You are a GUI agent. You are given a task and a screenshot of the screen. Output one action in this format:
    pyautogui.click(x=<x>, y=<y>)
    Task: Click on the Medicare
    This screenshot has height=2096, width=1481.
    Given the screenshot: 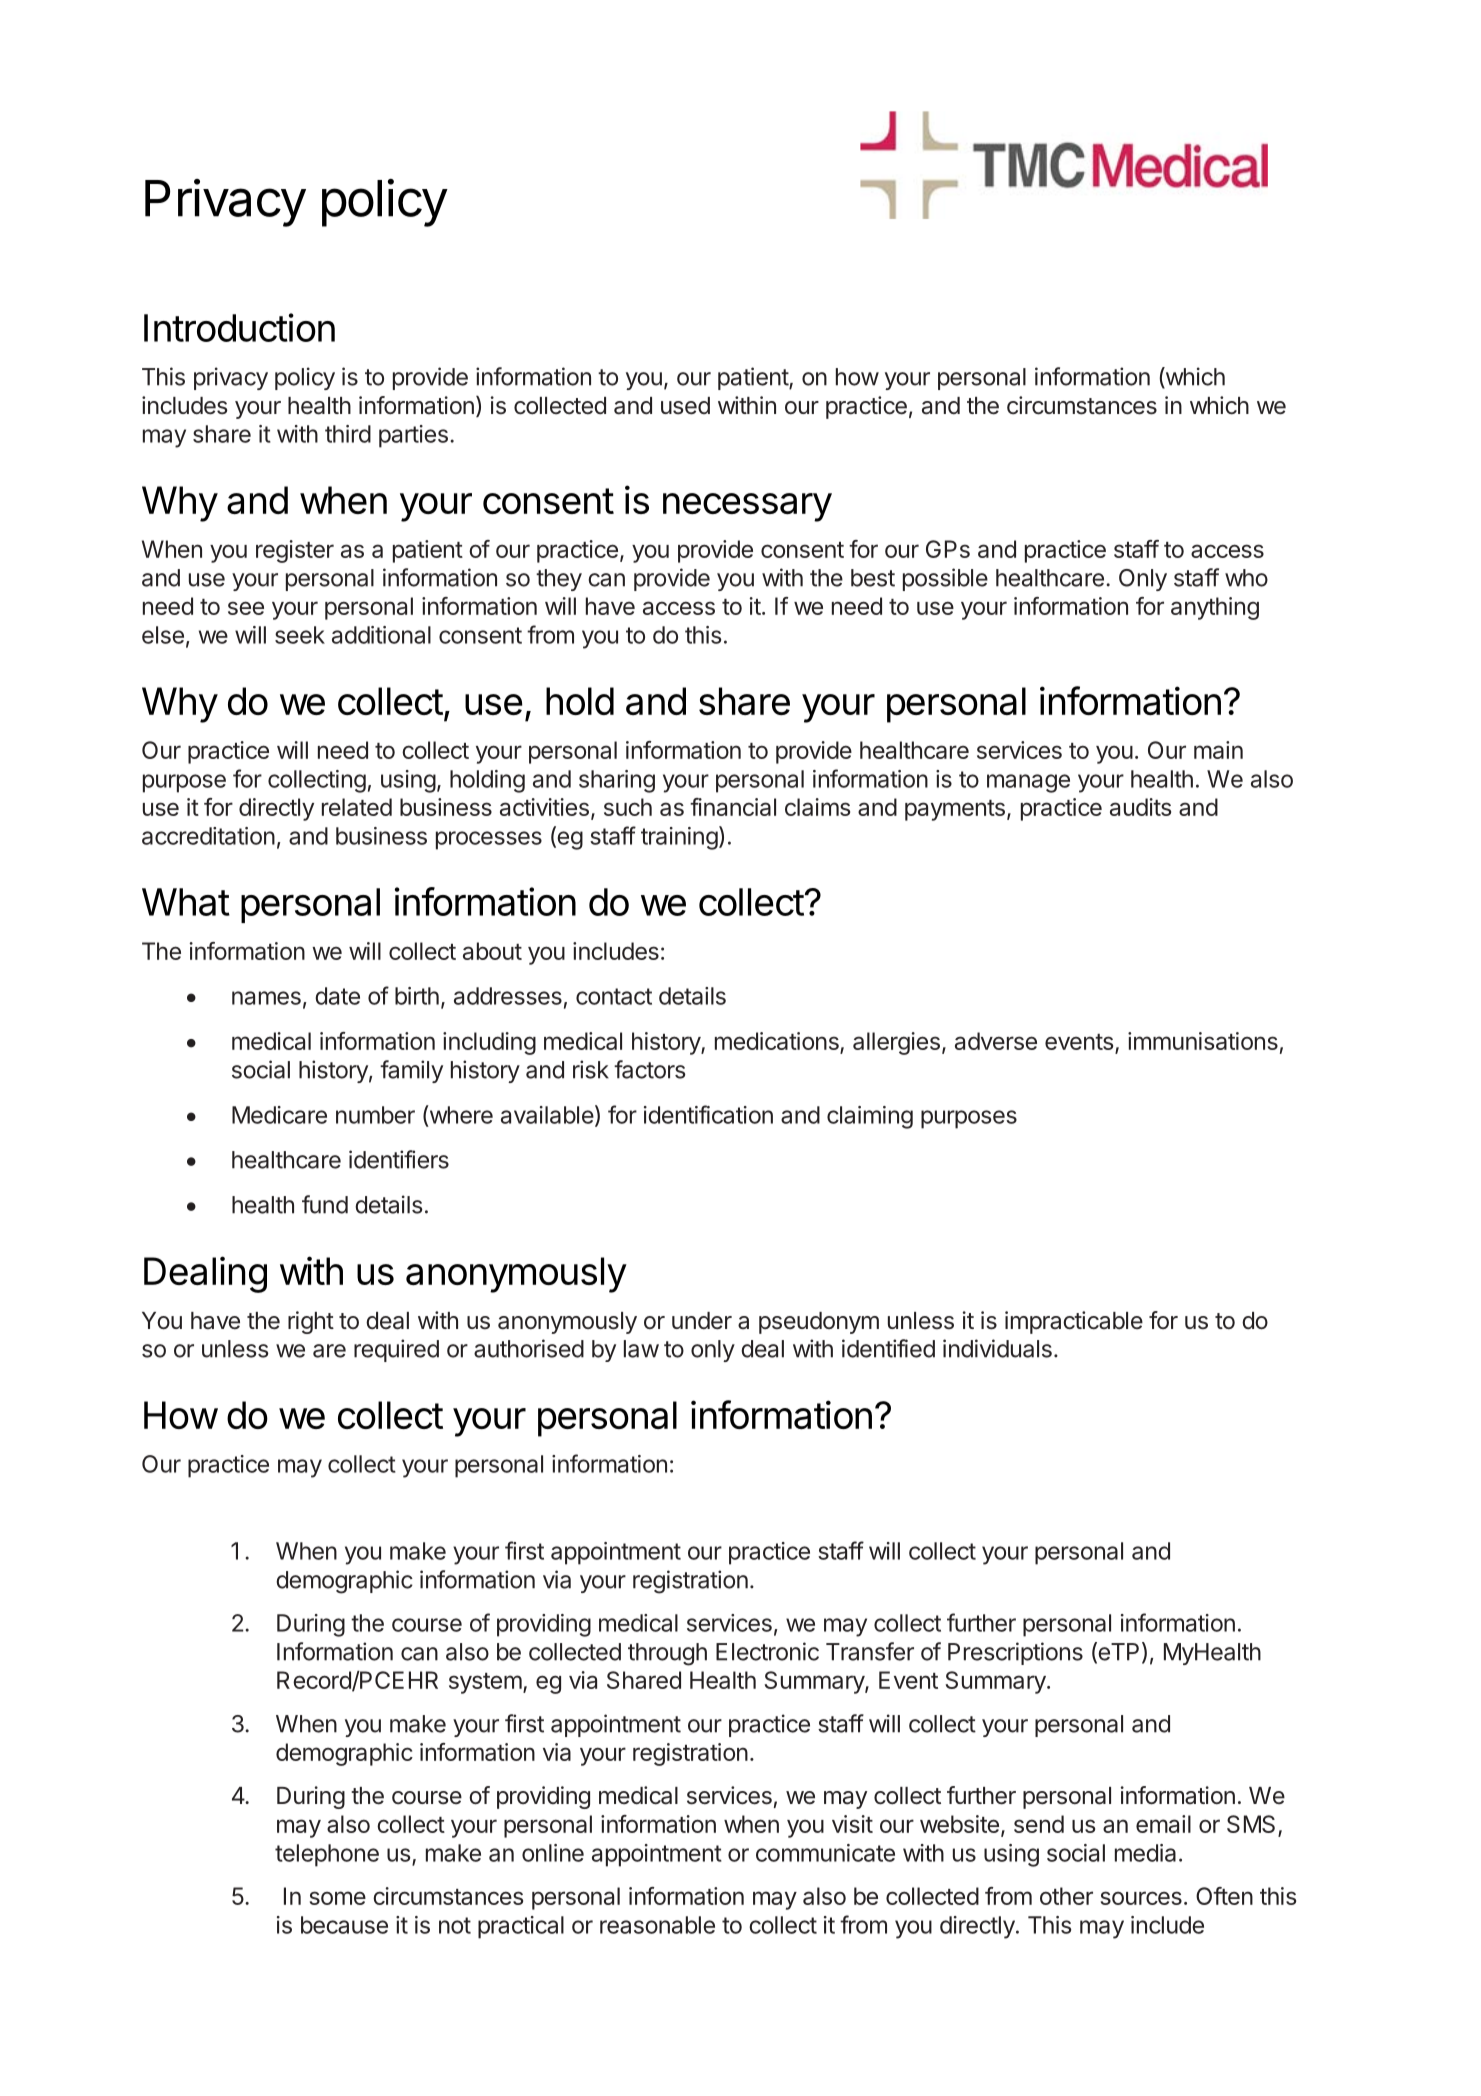 What is the action you would take?
    pyautogui.click(x=279, y=1115)
